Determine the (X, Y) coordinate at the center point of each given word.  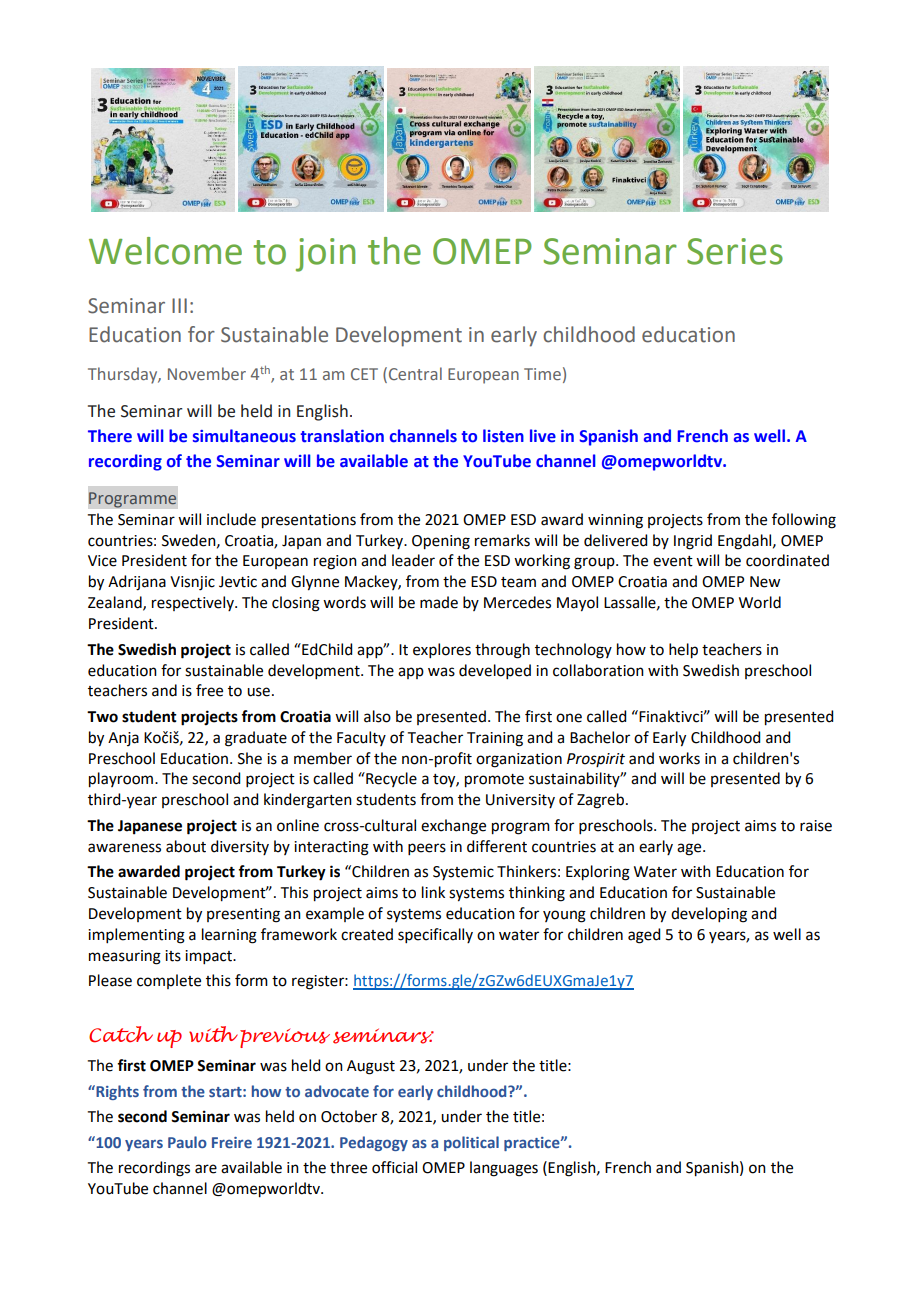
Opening (441, 542)
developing (709, 915)
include (231, 519)
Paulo (187, 1142)
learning (229, 936)
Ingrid (693, 542)
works (679, 758)
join (325, 255)
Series (735, 251)
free (209, 690)
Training (495, 739)
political (471, 1143)
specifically (435, 935)
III (179, 305)
